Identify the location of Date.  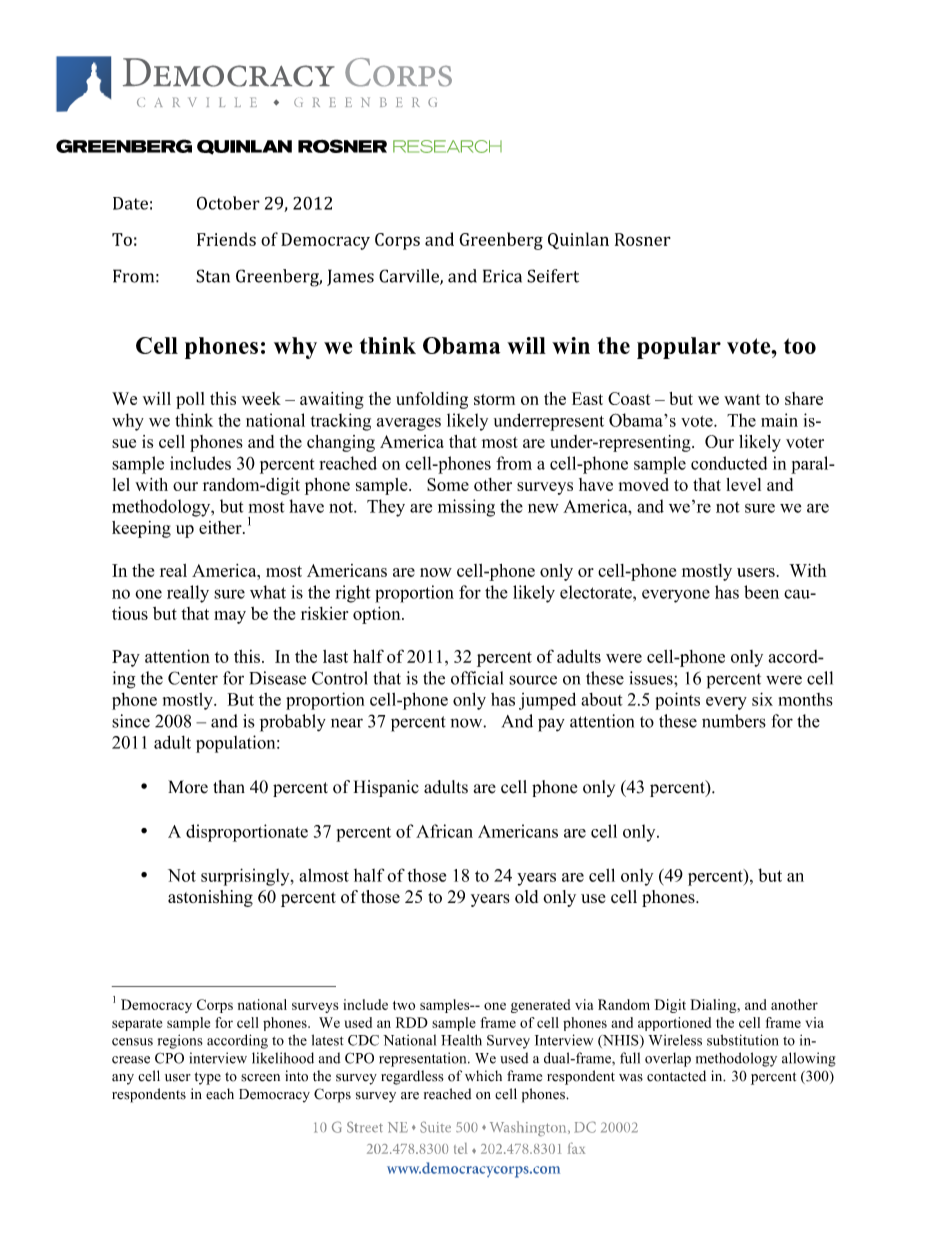
(130, 203).
